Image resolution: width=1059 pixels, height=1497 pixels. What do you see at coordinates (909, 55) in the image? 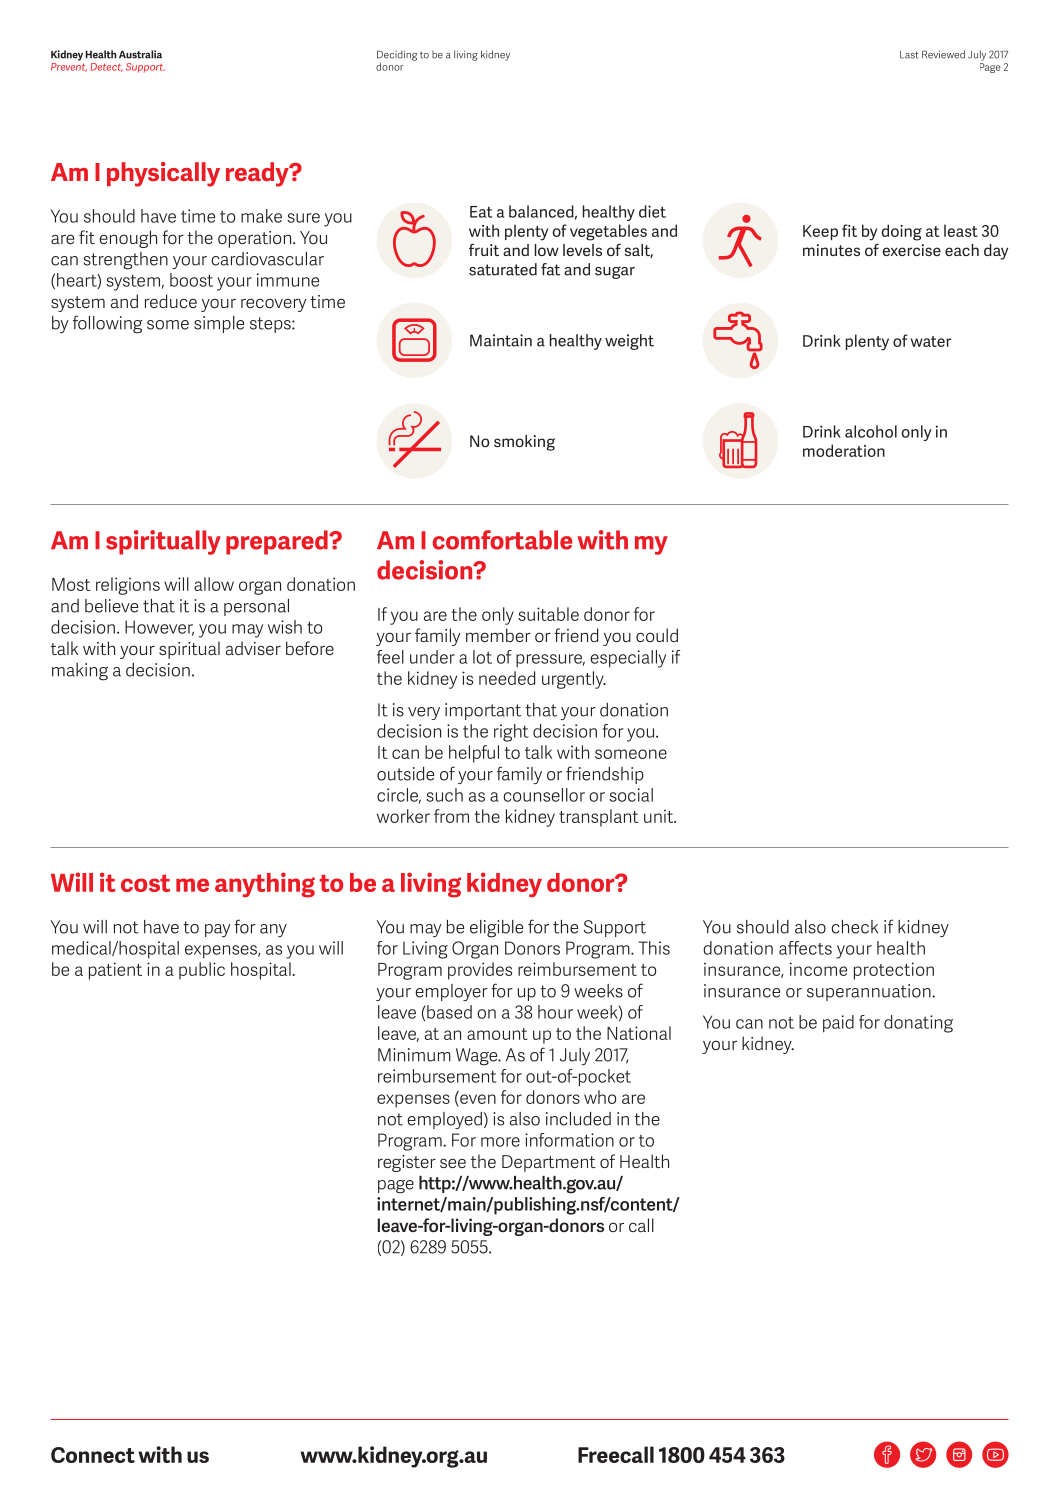
I see `Last` at bounding box center [909, 55].
